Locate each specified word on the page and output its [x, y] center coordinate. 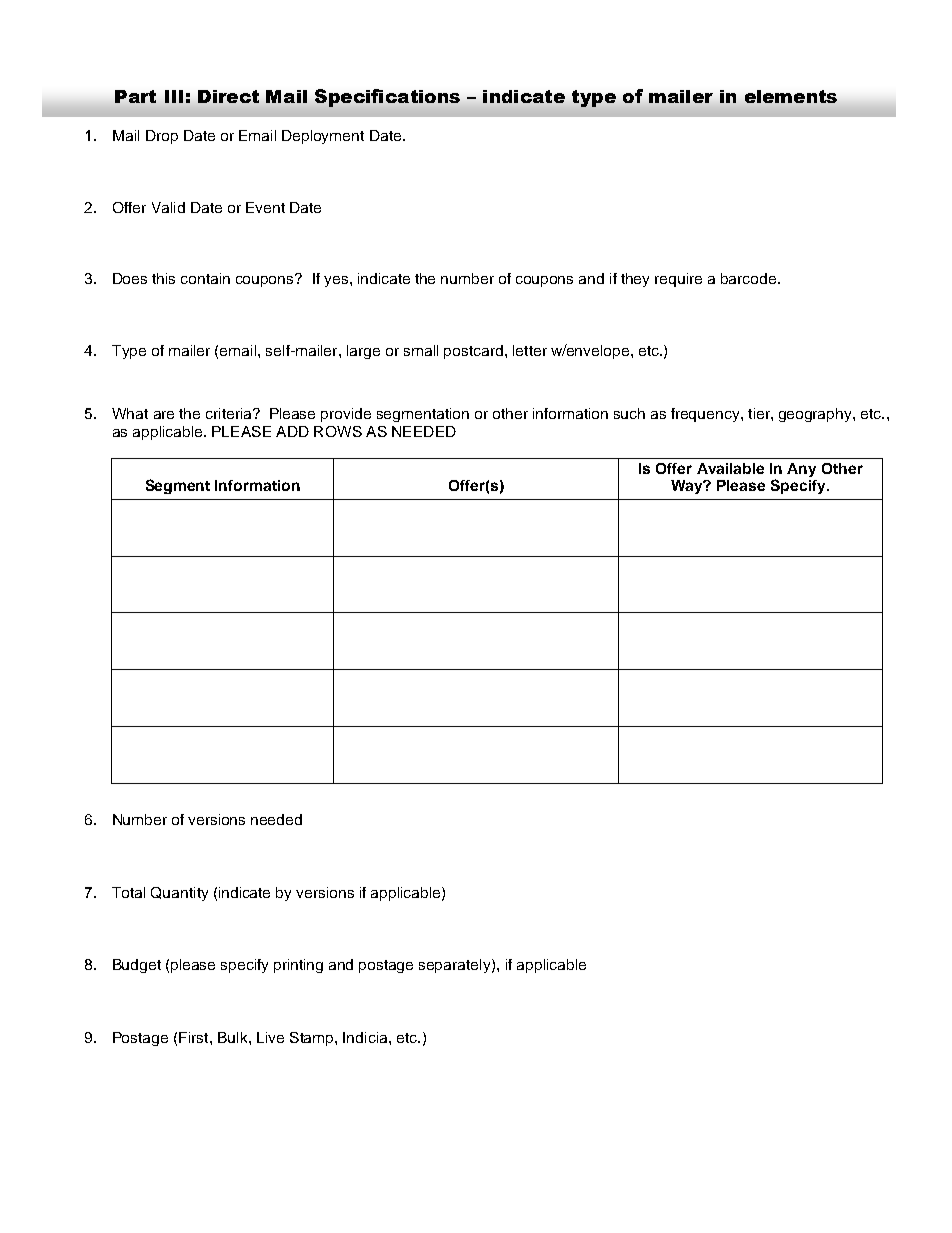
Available [730, 468]
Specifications [387, 98]
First [195, 1037]
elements [791, 96]
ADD [292, 431]
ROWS [338, 431]
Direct [228, 96]
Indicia [366, 1037]
